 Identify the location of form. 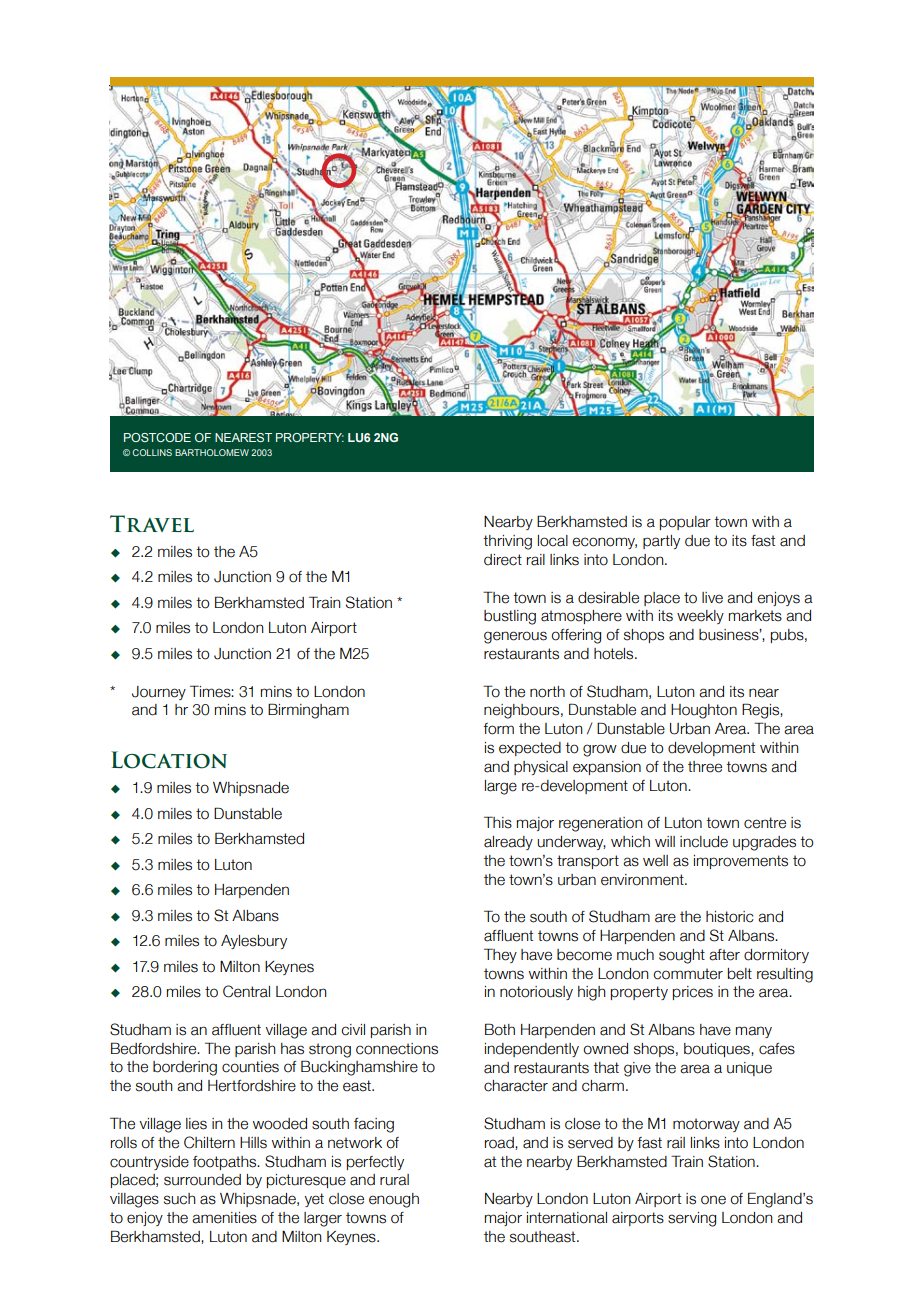
(498, 729).
